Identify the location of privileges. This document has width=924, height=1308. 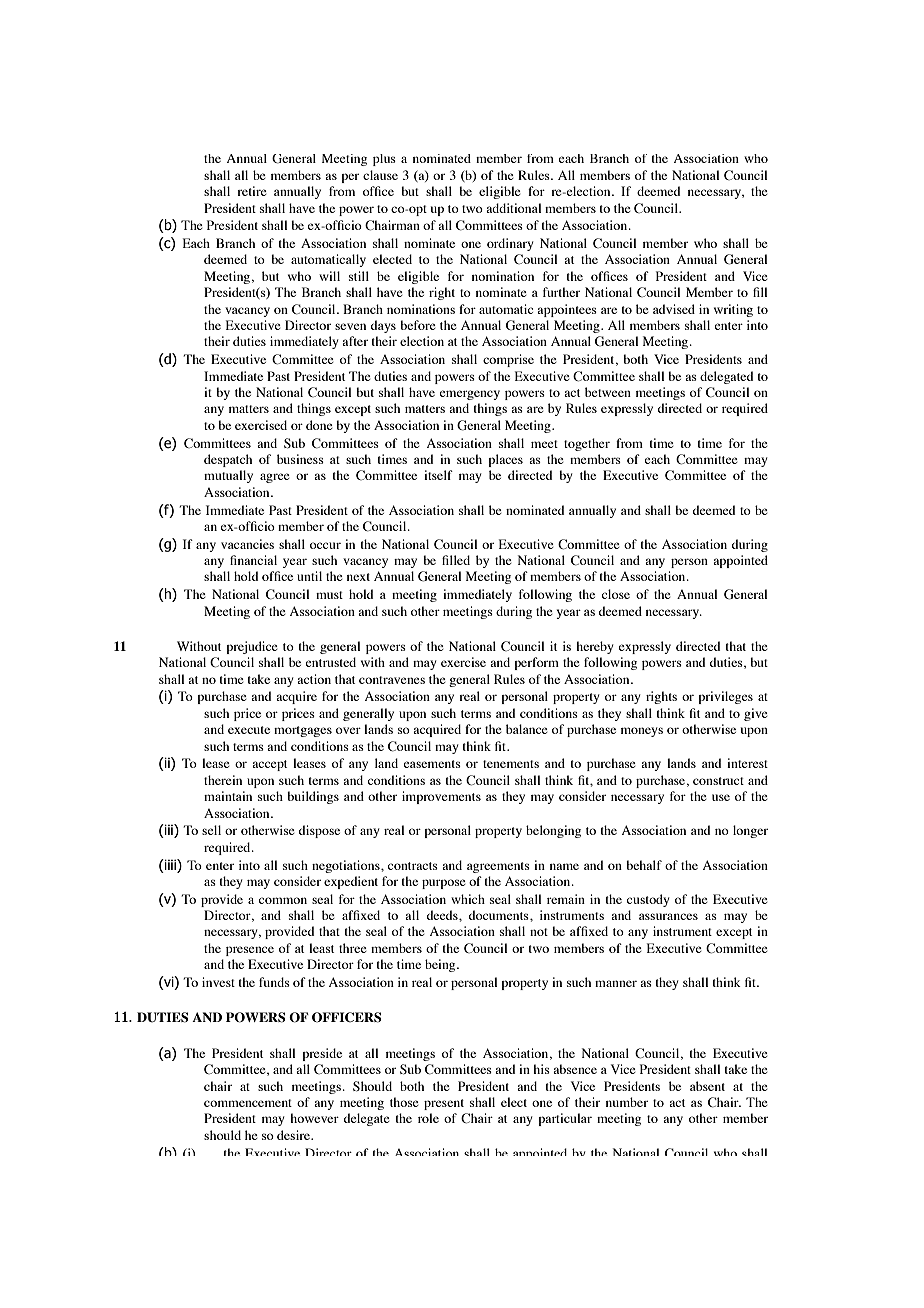
(725, 697).
